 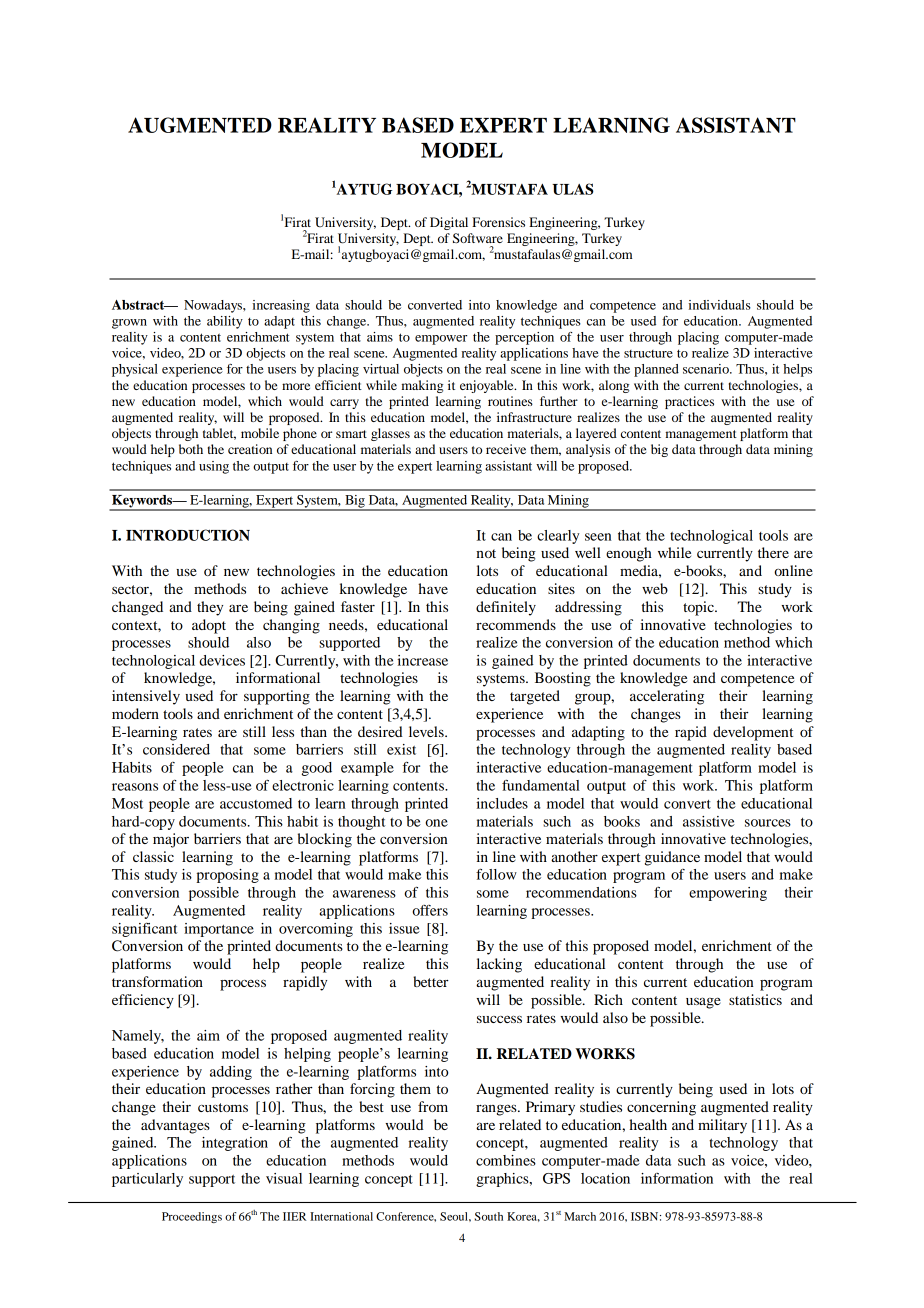 What do you see at coordinates (192, 1217) in the screenshot?
I see `Proceedings` at bounding box center [192, 1217].
